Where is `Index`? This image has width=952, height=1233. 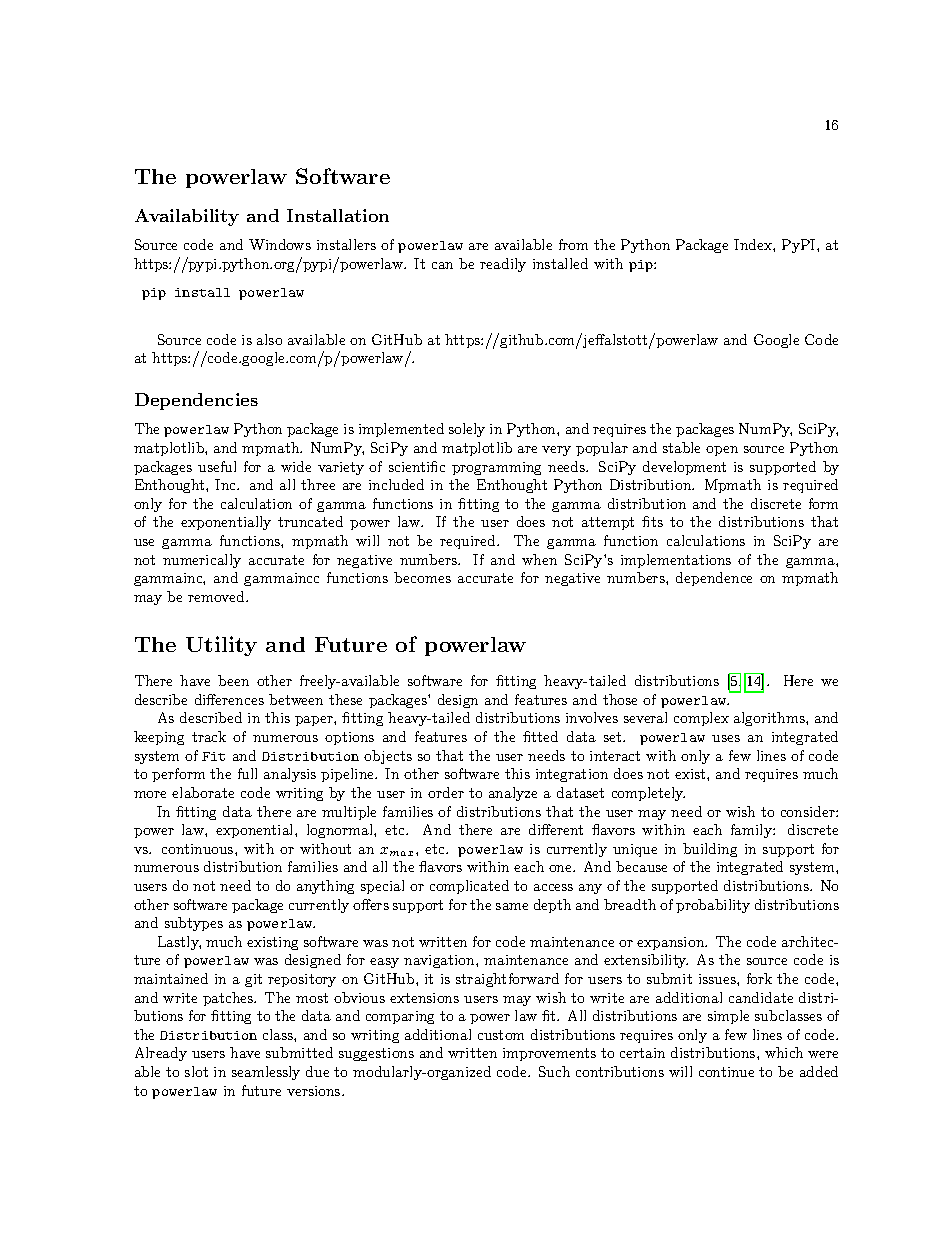
Index is located at coordinates (754, 244).
